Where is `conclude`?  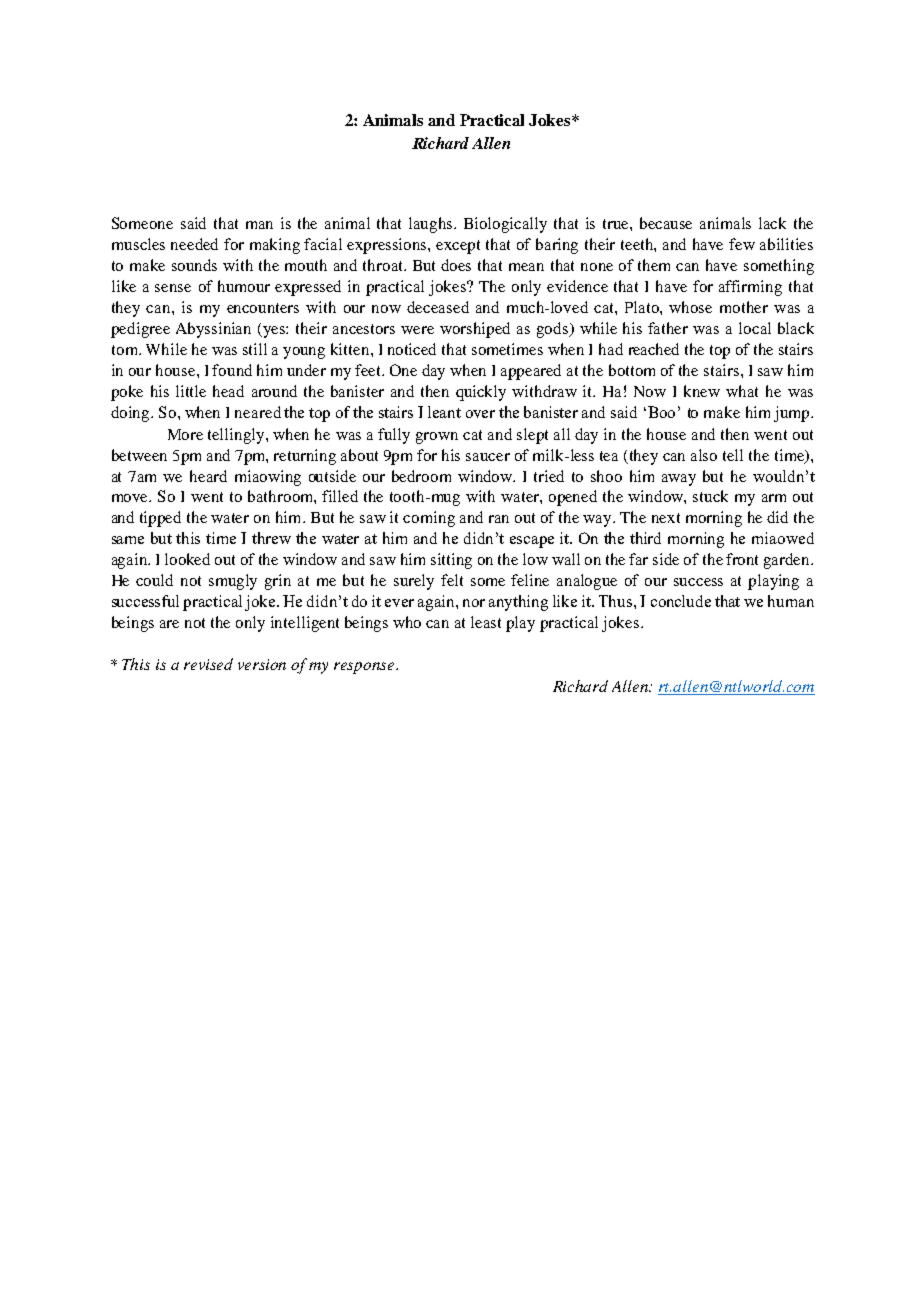
conclude is located at coordinates (681, 601).
